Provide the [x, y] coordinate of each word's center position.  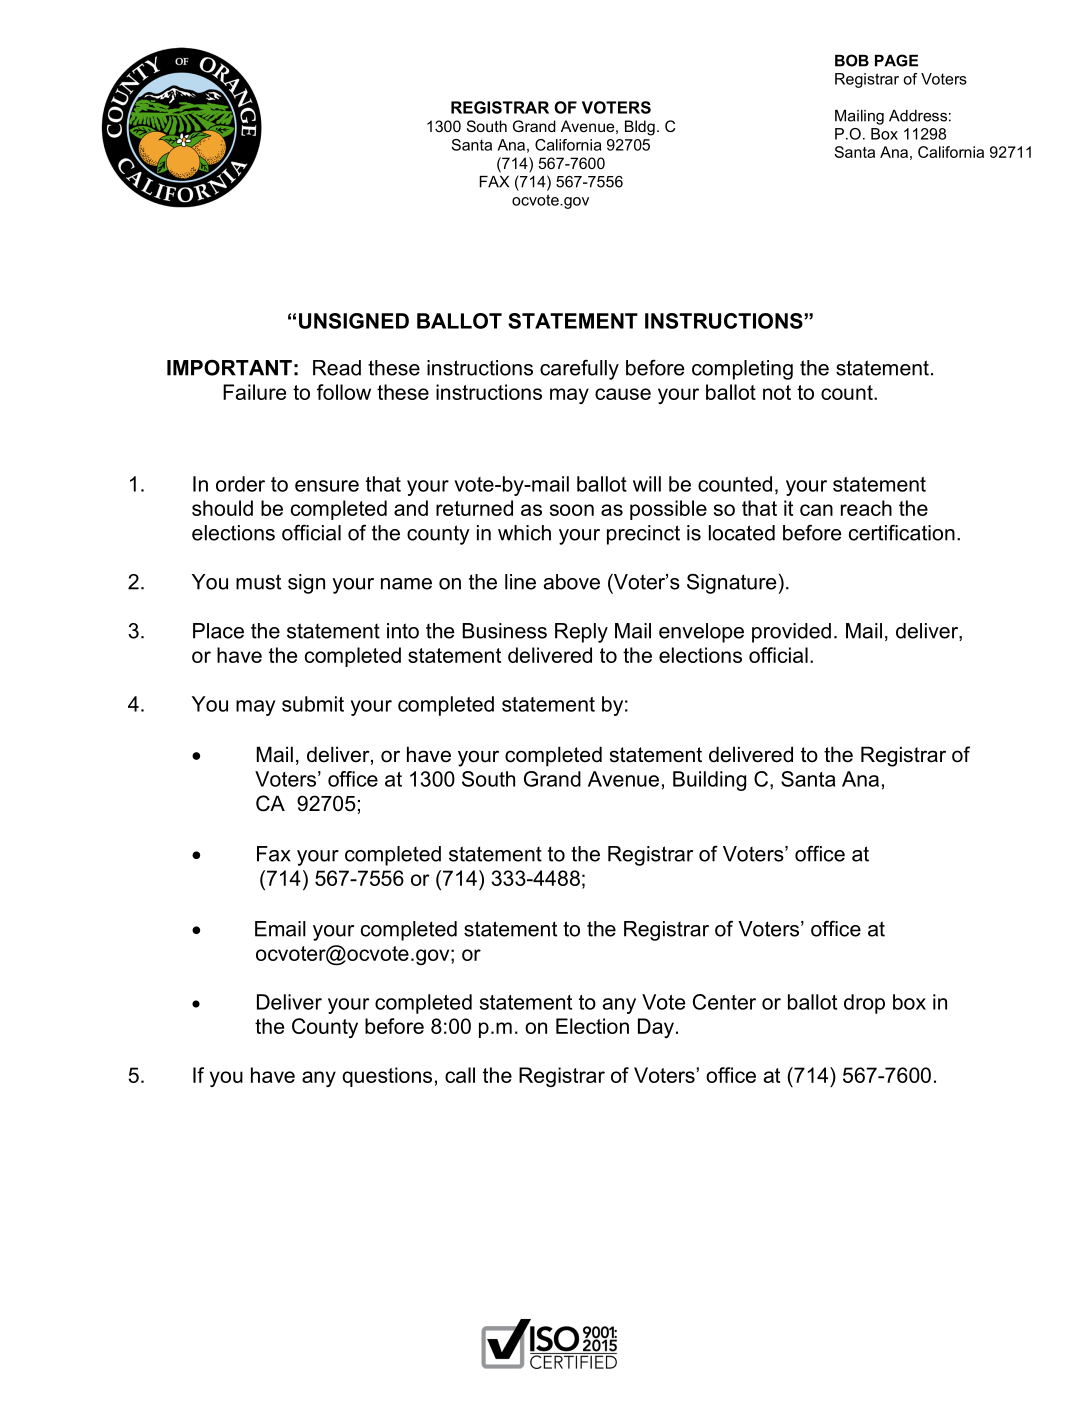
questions [387, 1077]
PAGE [896, 60]
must [258, 582]
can [816, 510]
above [572, 582]
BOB [852, 60]
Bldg [640, 128]
